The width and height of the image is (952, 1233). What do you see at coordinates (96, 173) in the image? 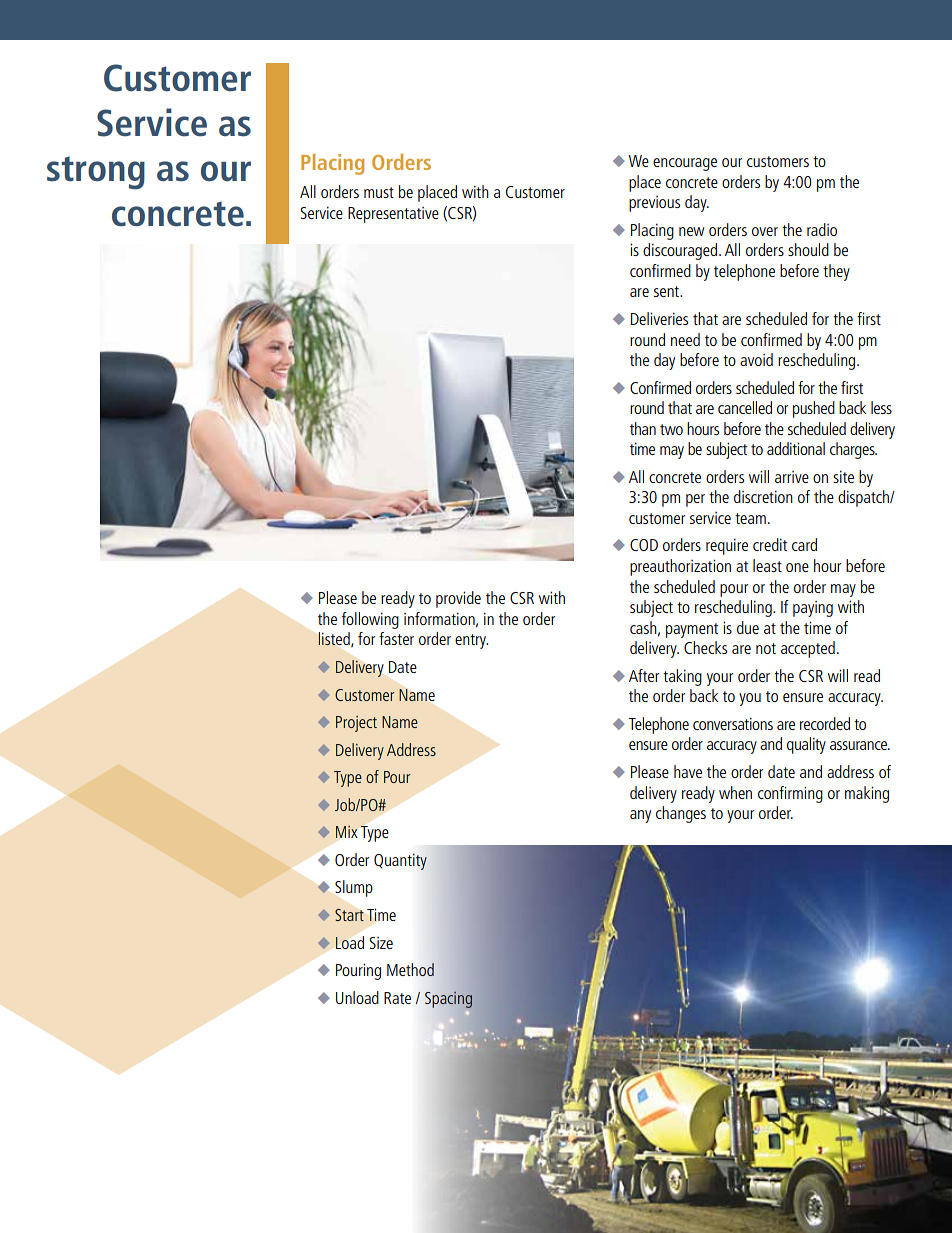
I see `strong` at bounding box center [96, 173].
